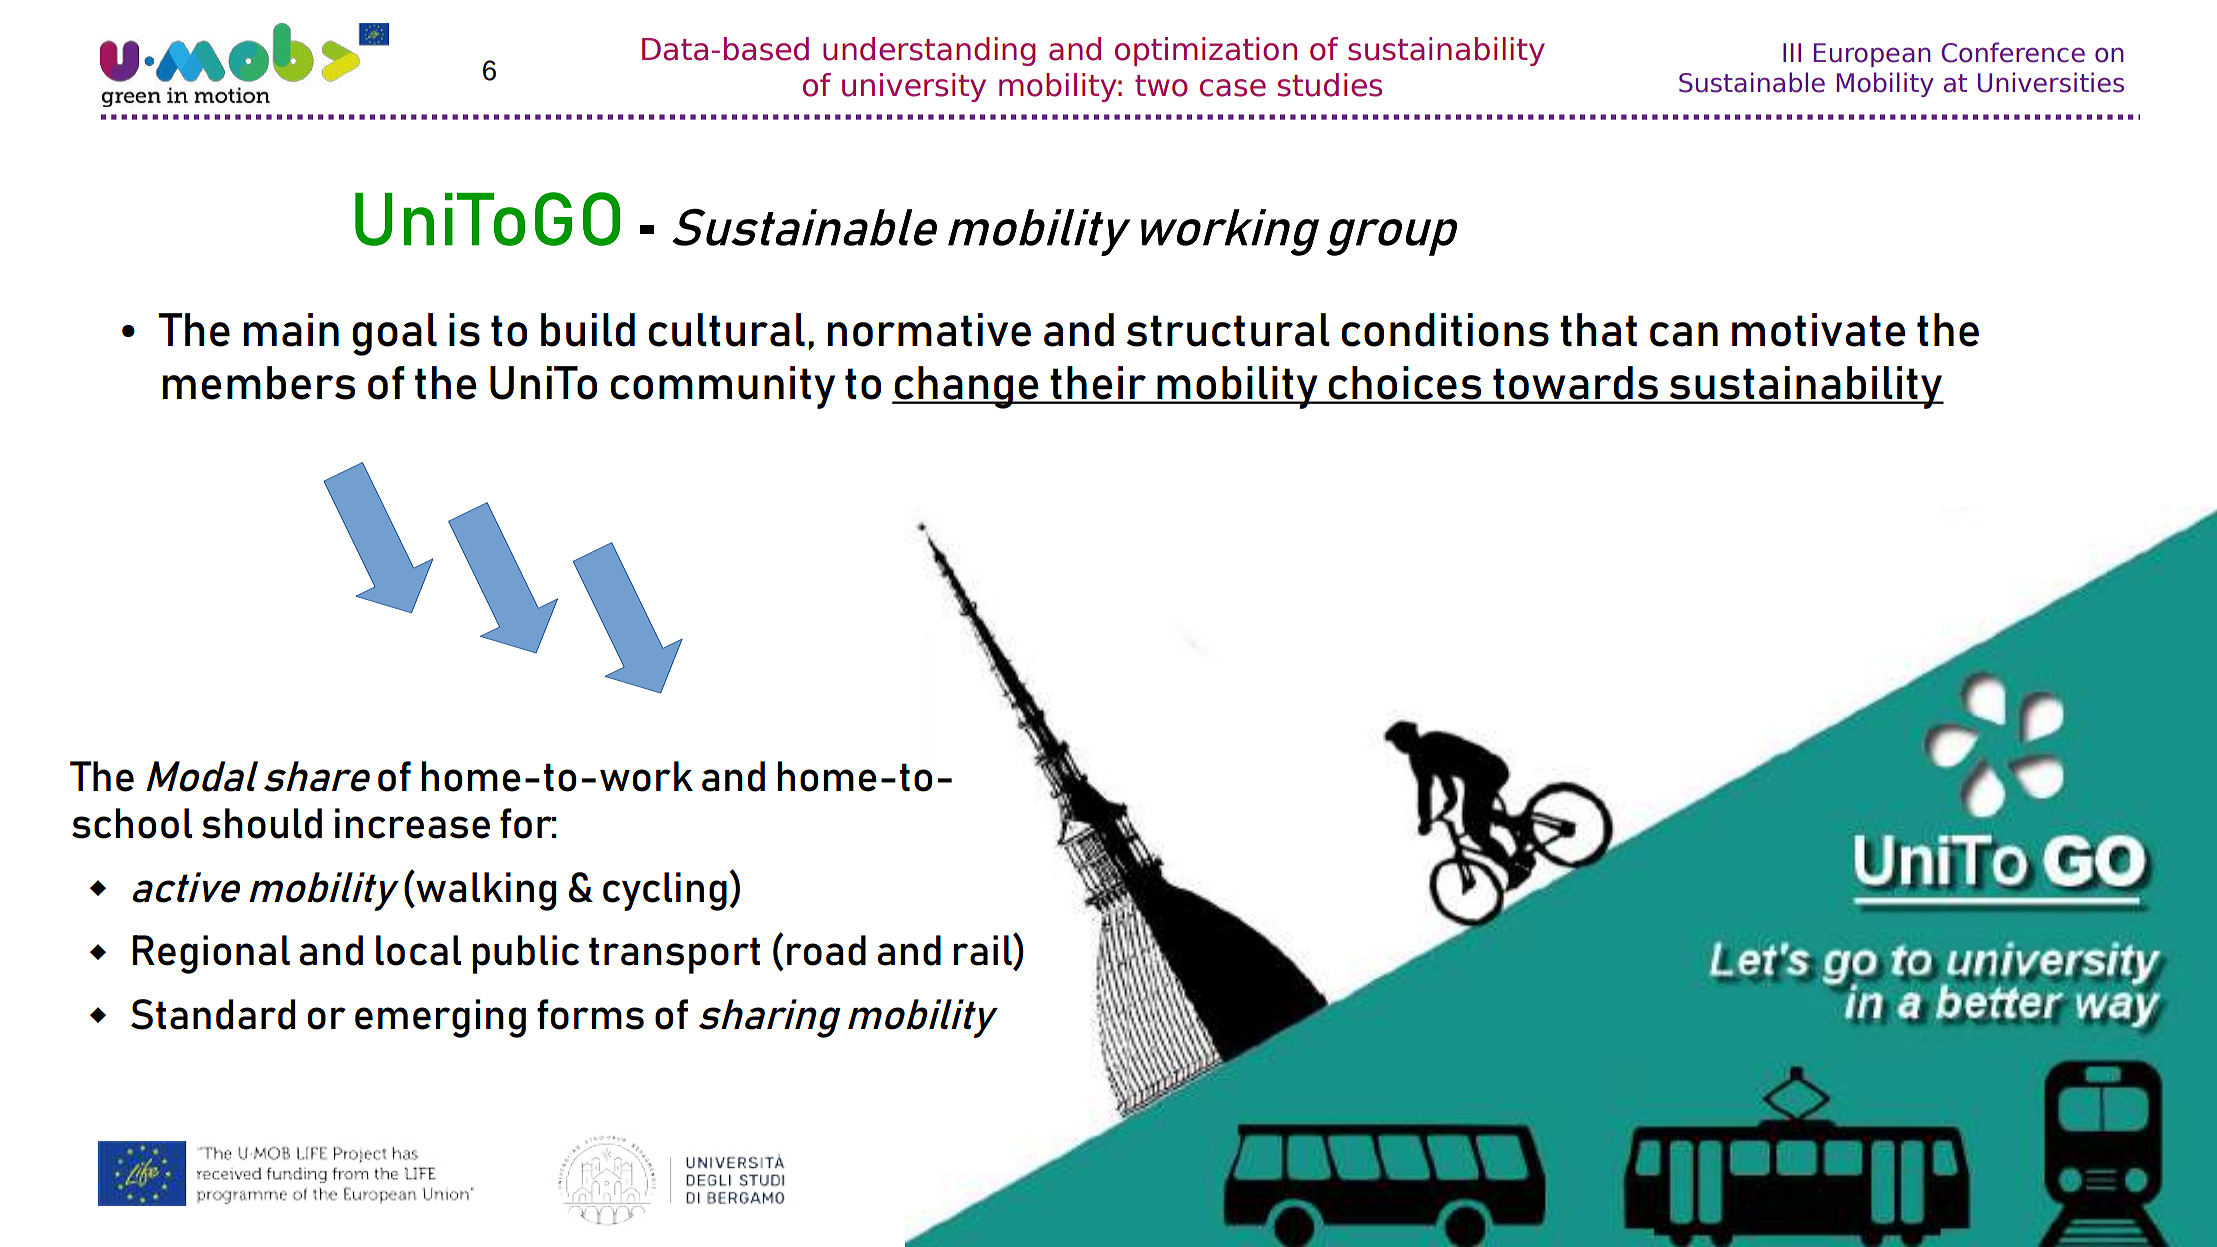 The height and width of the screenshot is (1247, 2217). I want to click on members, so click(259, 383).
